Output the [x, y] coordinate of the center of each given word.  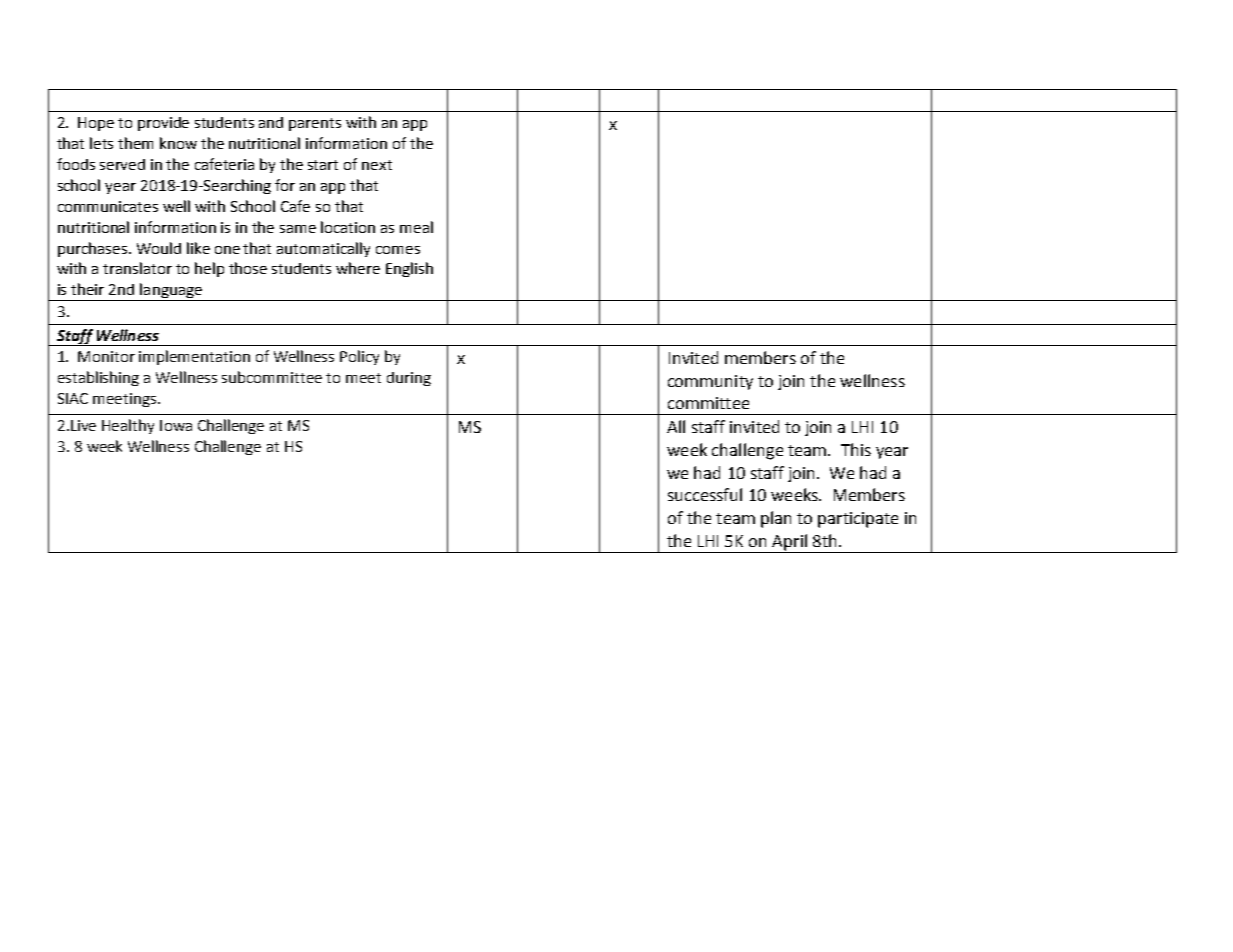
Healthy [128, 426]
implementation [194, 357]
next [377, 165]
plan [776, 519]
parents [315, 124]
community [710, 382]
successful [705, 494]
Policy [359, 357]
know [178, 143]
